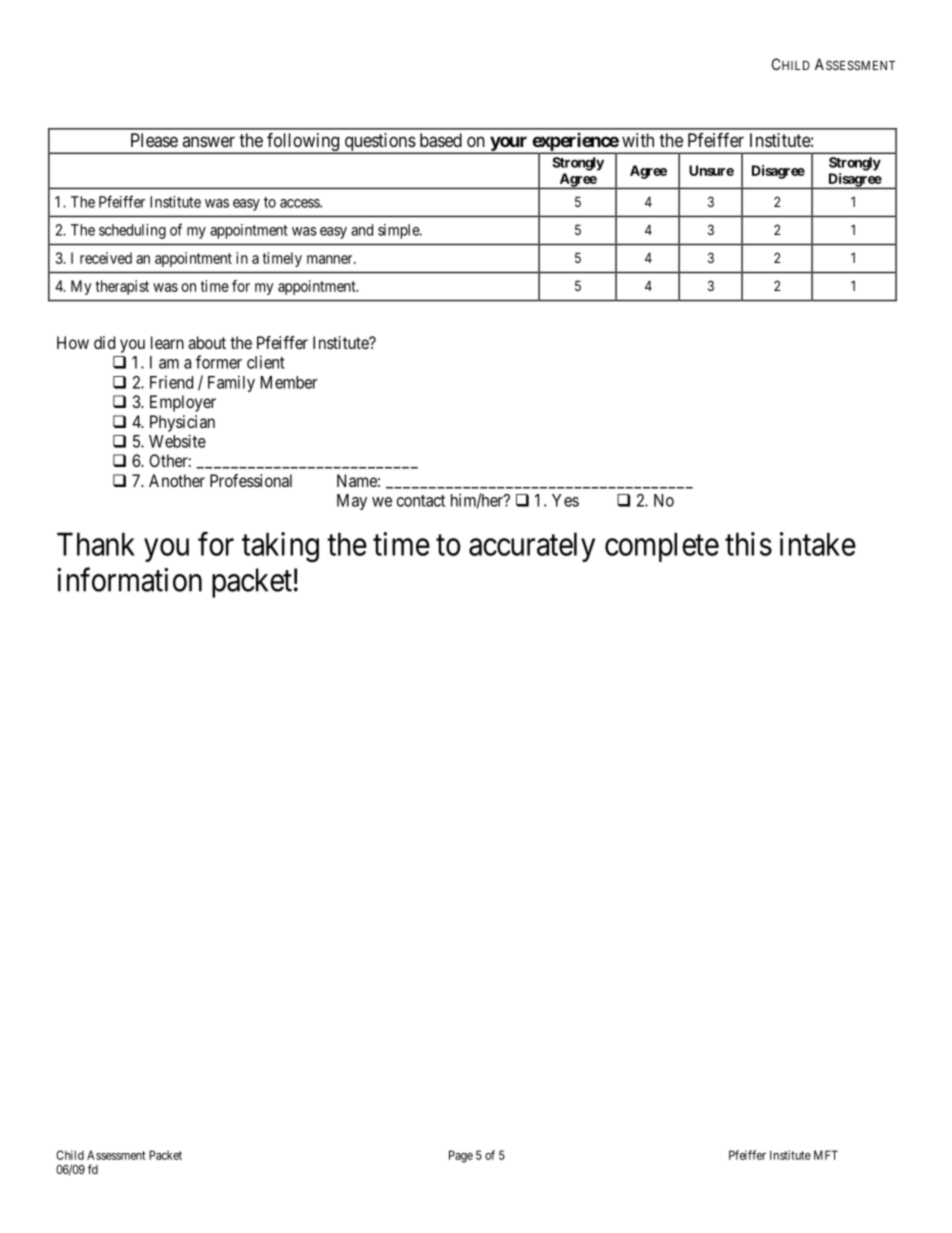 The height and width of the screenshot is (1233, 952). I want to click on accurately, so click(532, 547).
